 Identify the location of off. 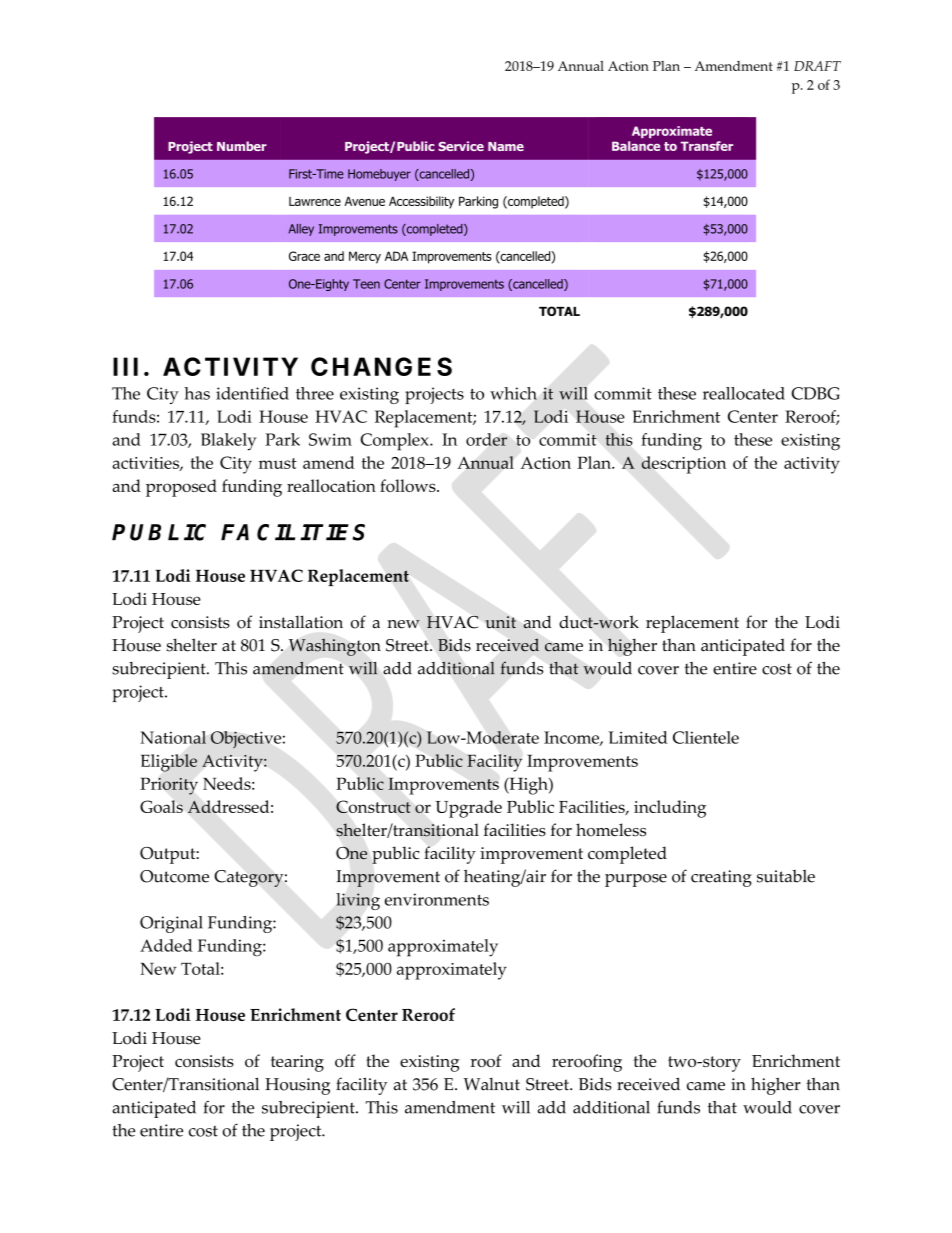
(345, 1060).
